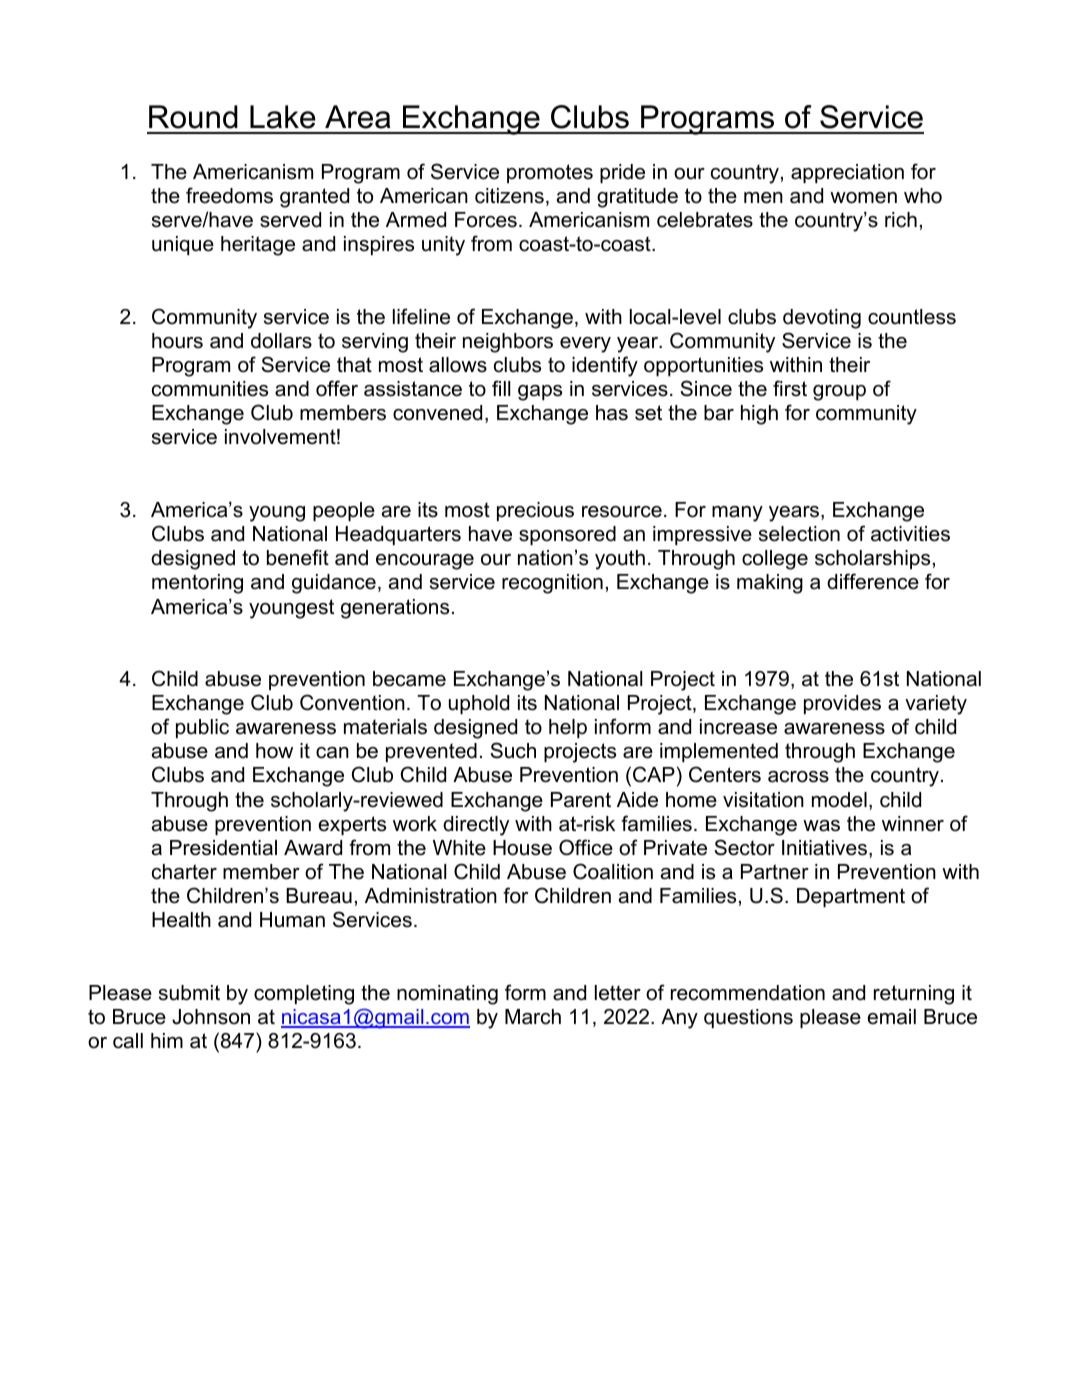 The image size is (1071, 1386). Describe the element at coordinates (211, 1017) in the document. I see `Johnson` at that location.
